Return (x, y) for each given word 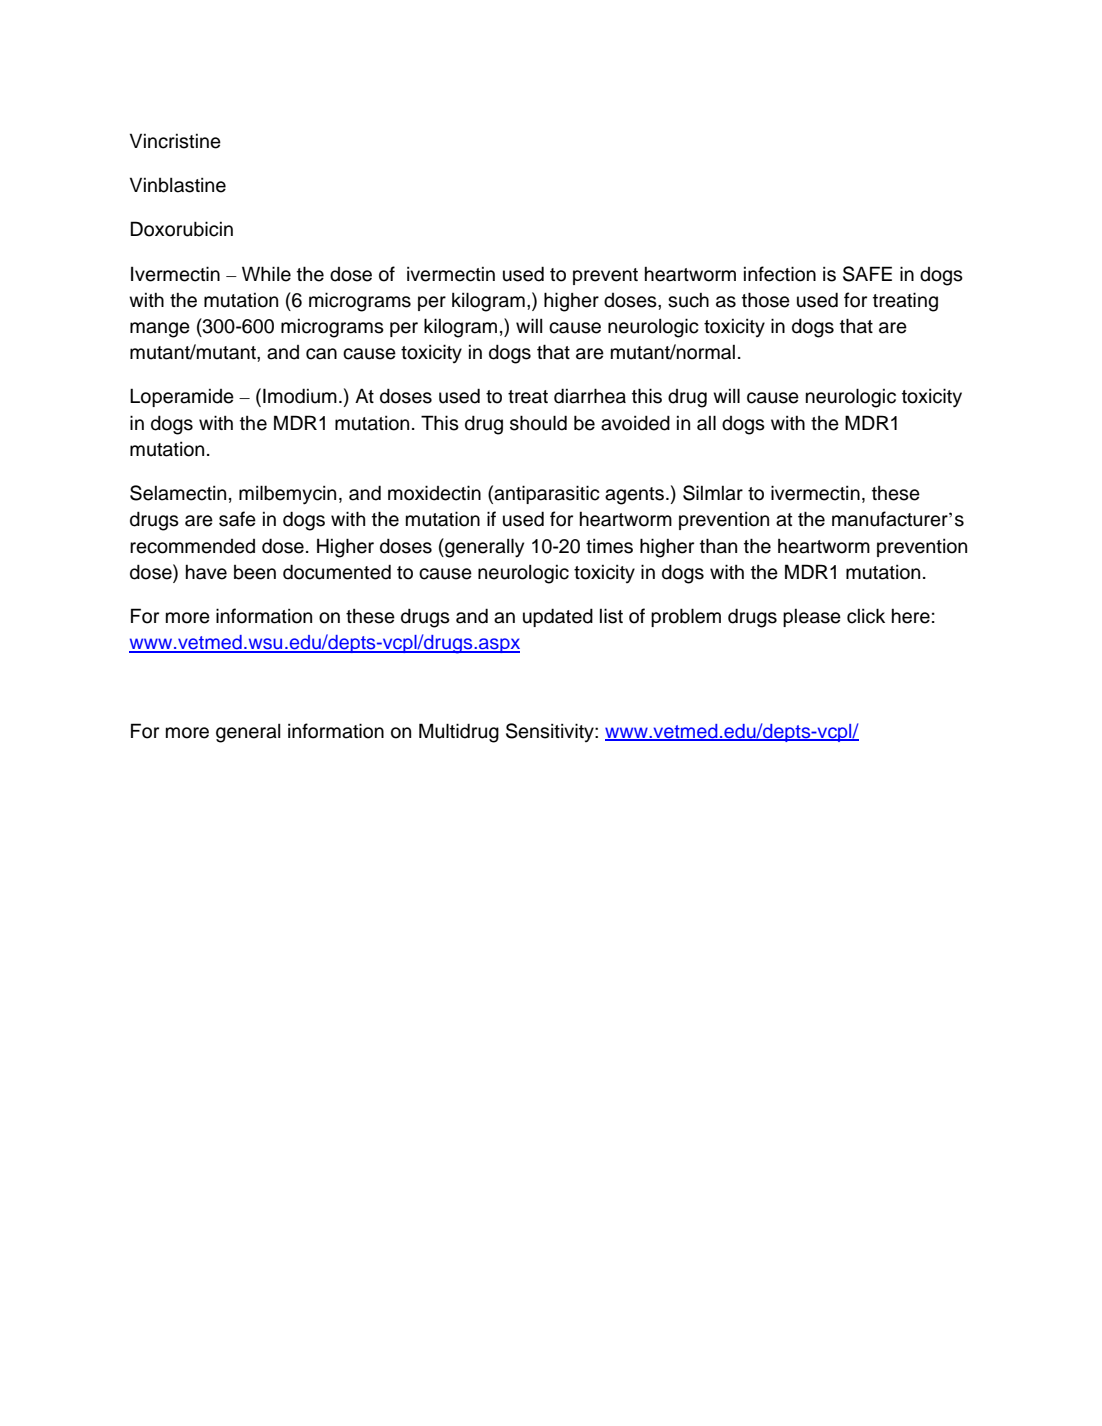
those (766, 300)
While (266, 274)
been (255, 572)
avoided (635, 423)
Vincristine (175, 141)
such (688, 300)
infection (780, 274)
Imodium (300, 396)
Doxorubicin (182, 229)
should (538, 423)
